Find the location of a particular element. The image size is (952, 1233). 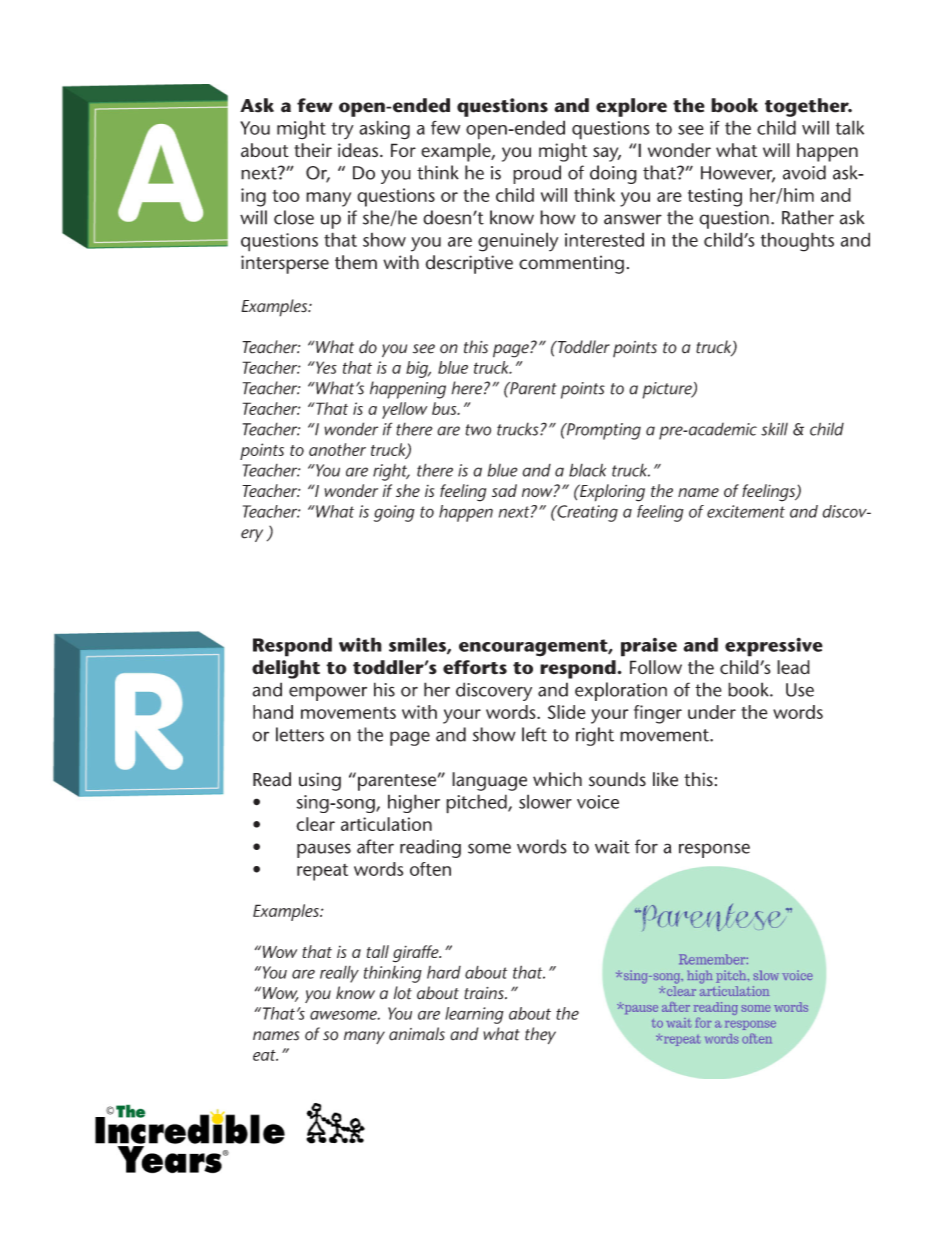

together is located at coordinates (808, 107).
